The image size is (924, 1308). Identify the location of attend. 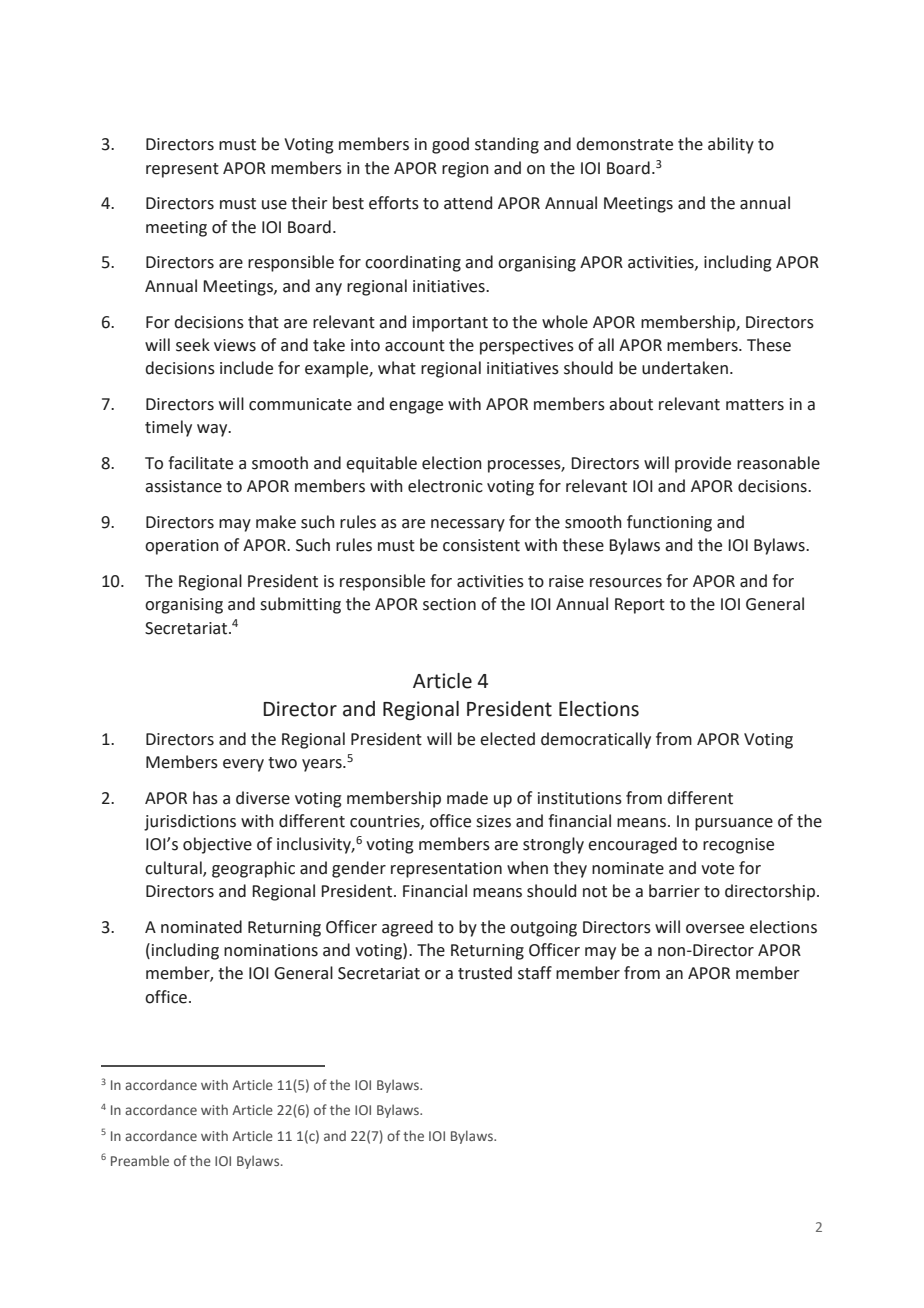
(468, 203).
